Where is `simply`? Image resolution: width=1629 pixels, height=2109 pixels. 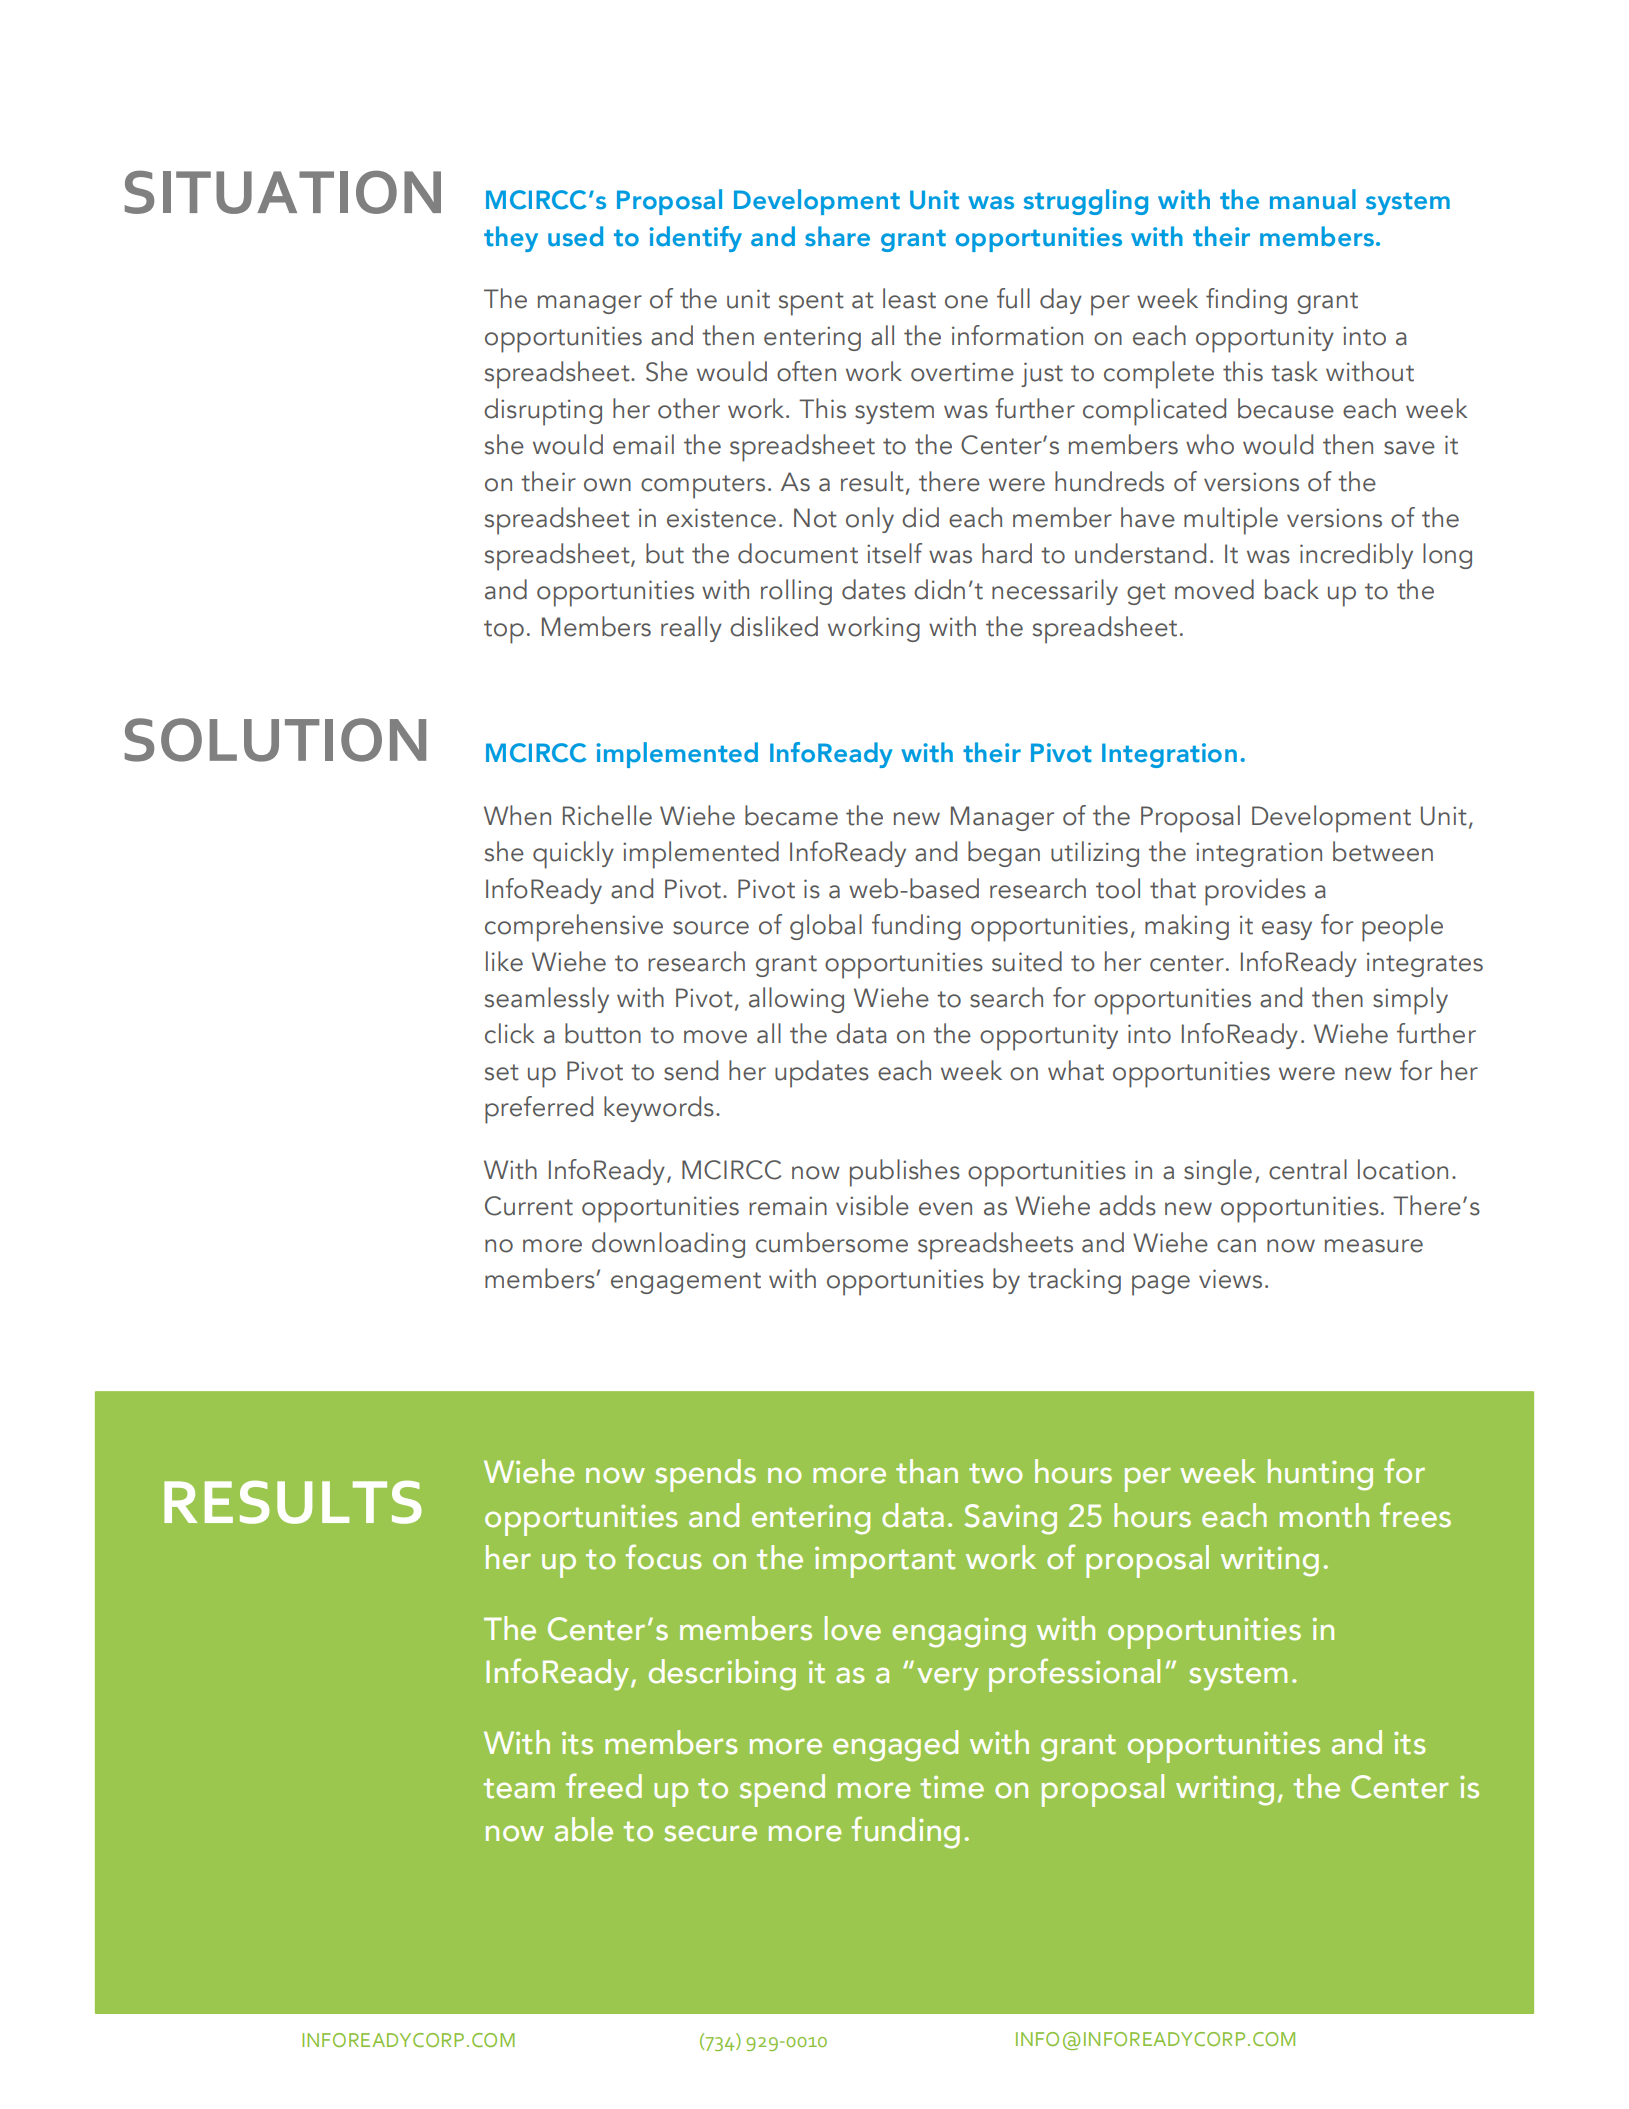
simply is located at coordinates (1410, 1001).
